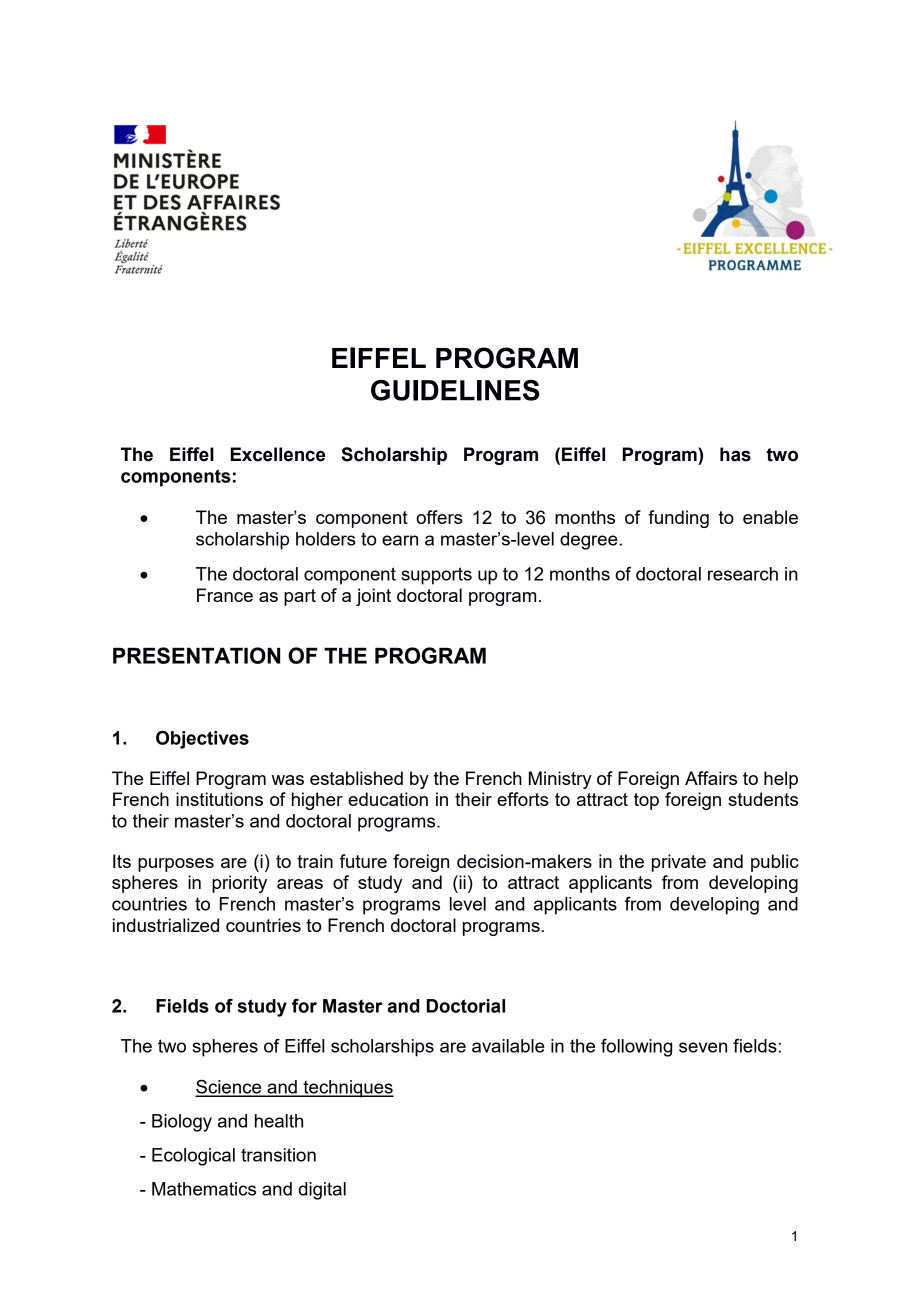  I want to click on GUIDELINES, so click(455, 390).
